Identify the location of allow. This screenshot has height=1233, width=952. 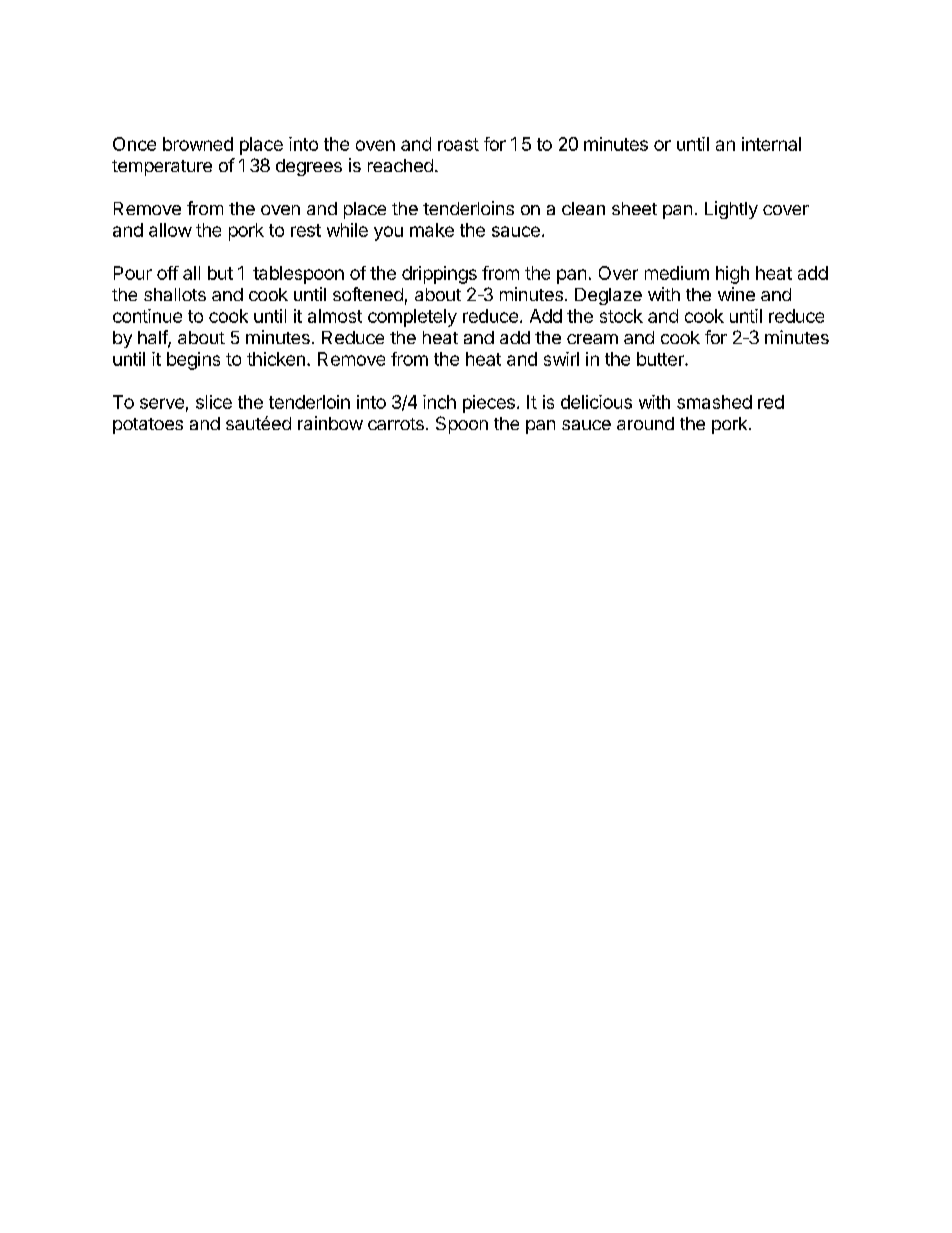
(170, 230).
